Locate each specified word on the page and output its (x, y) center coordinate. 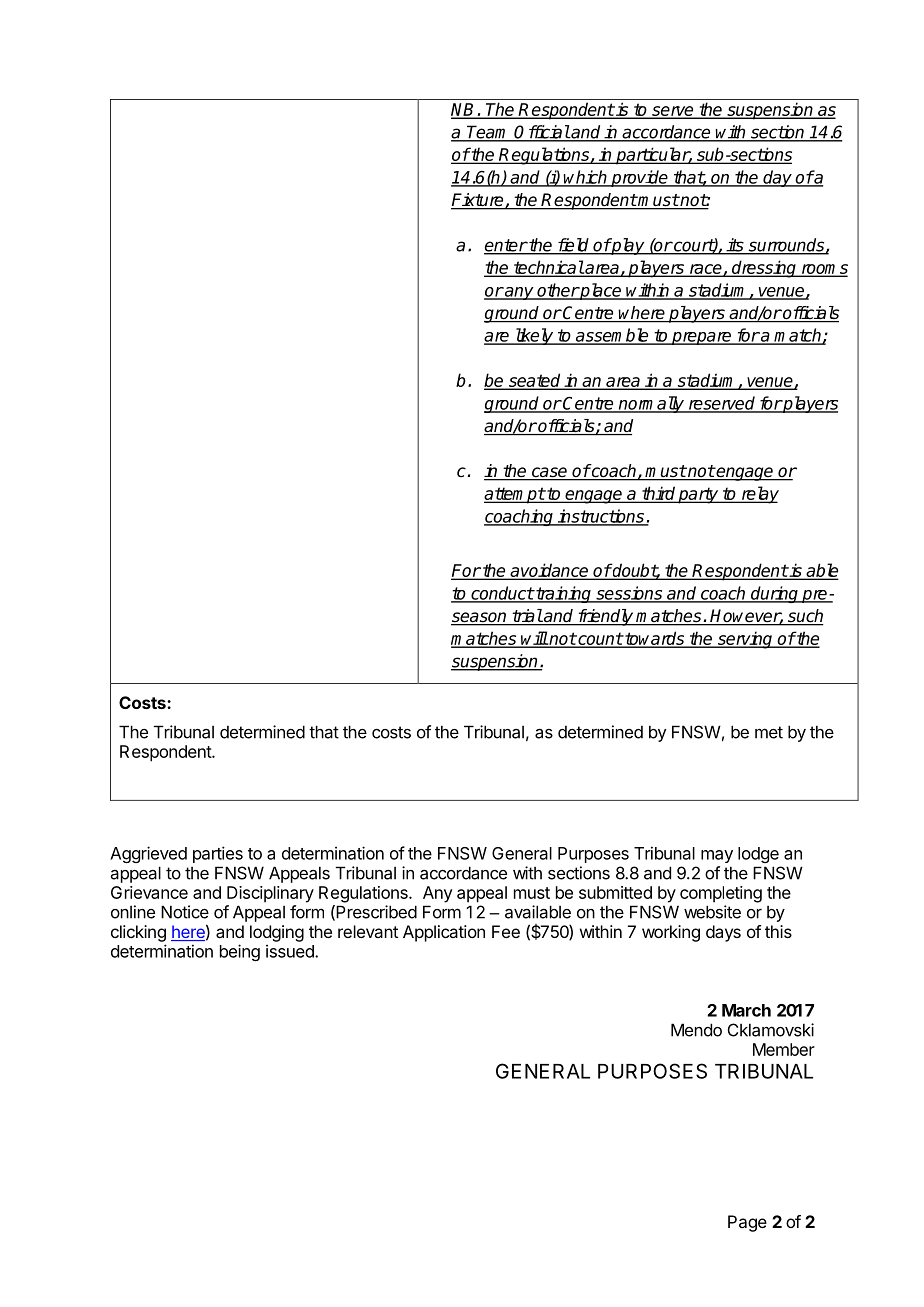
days (723, 933)
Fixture (478, 201)
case (550, 473)
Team (488, 133)
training (564, 594)
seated (535, 381)
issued (291, 951)
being (240, 952)
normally (651, 404)
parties (218, 854)
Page (747, 1223)
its (735, 246)
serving (745, 640)
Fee (506, 931)
